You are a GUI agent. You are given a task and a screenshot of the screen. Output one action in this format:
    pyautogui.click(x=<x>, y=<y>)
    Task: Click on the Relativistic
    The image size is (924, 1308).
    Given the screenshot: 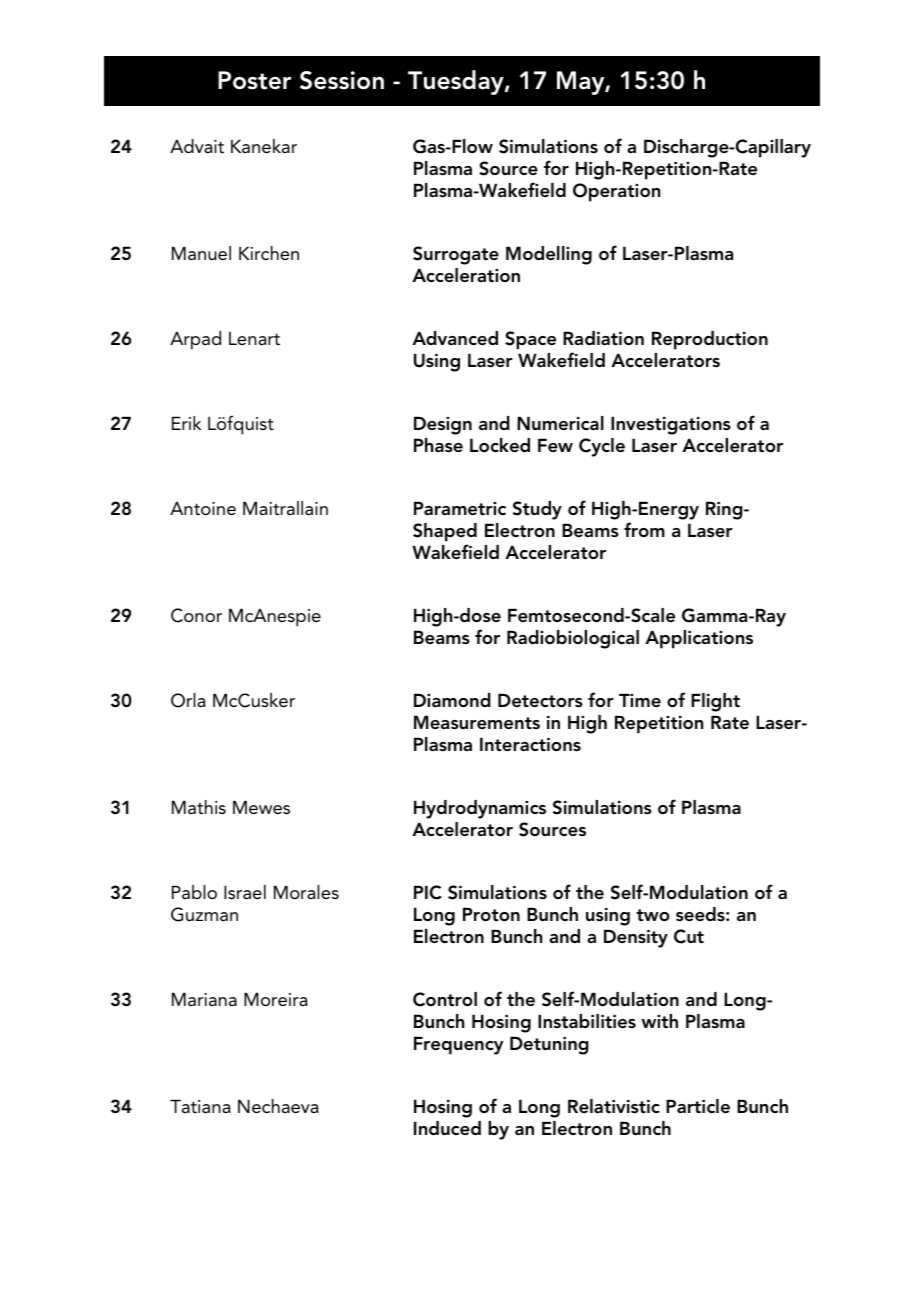 What is the action you would take?
    pyautogui.click(x=614, y=1106)
